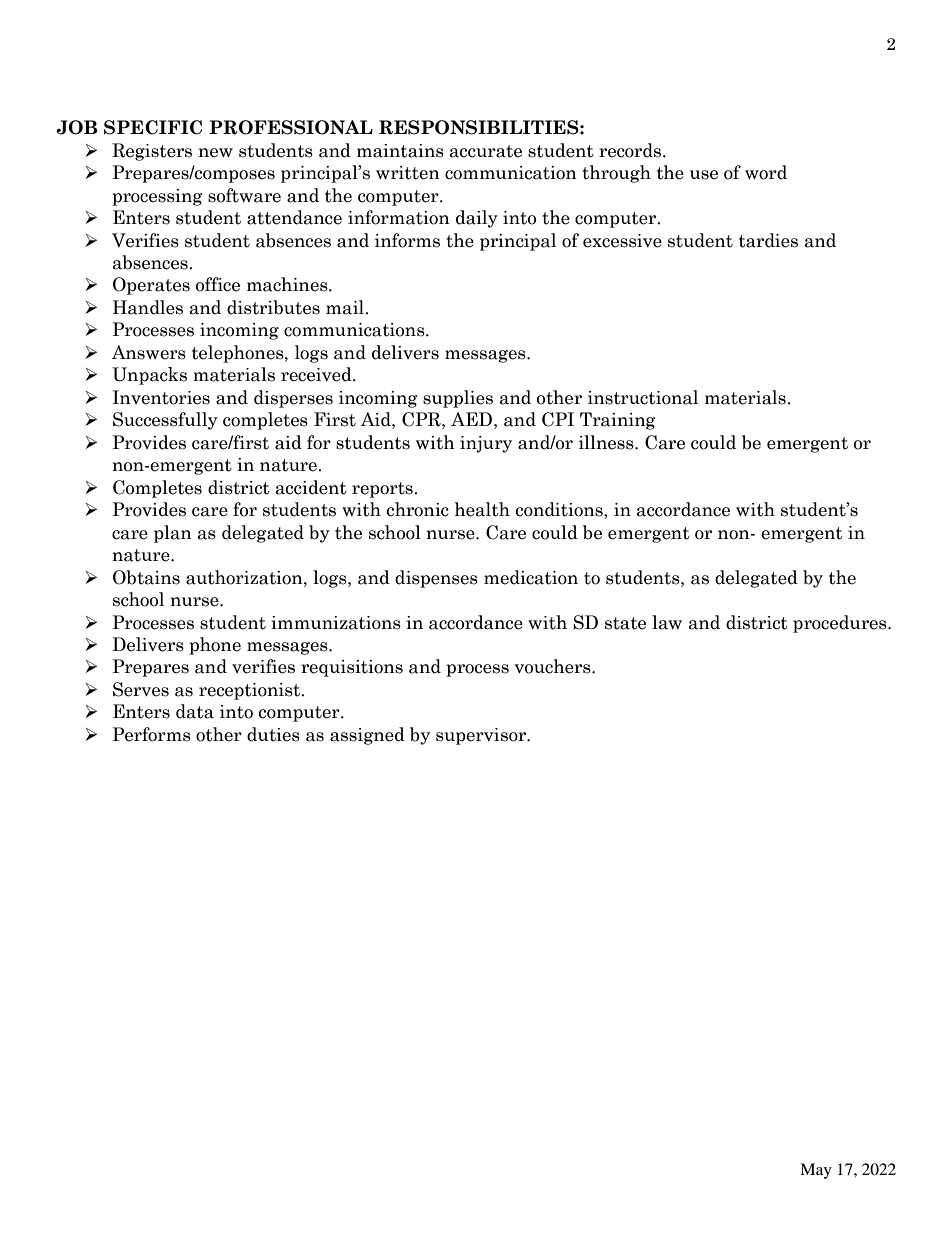  What do you see at coordinates (841, 624) in the screenshot?
I see `procedures` at bounding box center [841, 624].
